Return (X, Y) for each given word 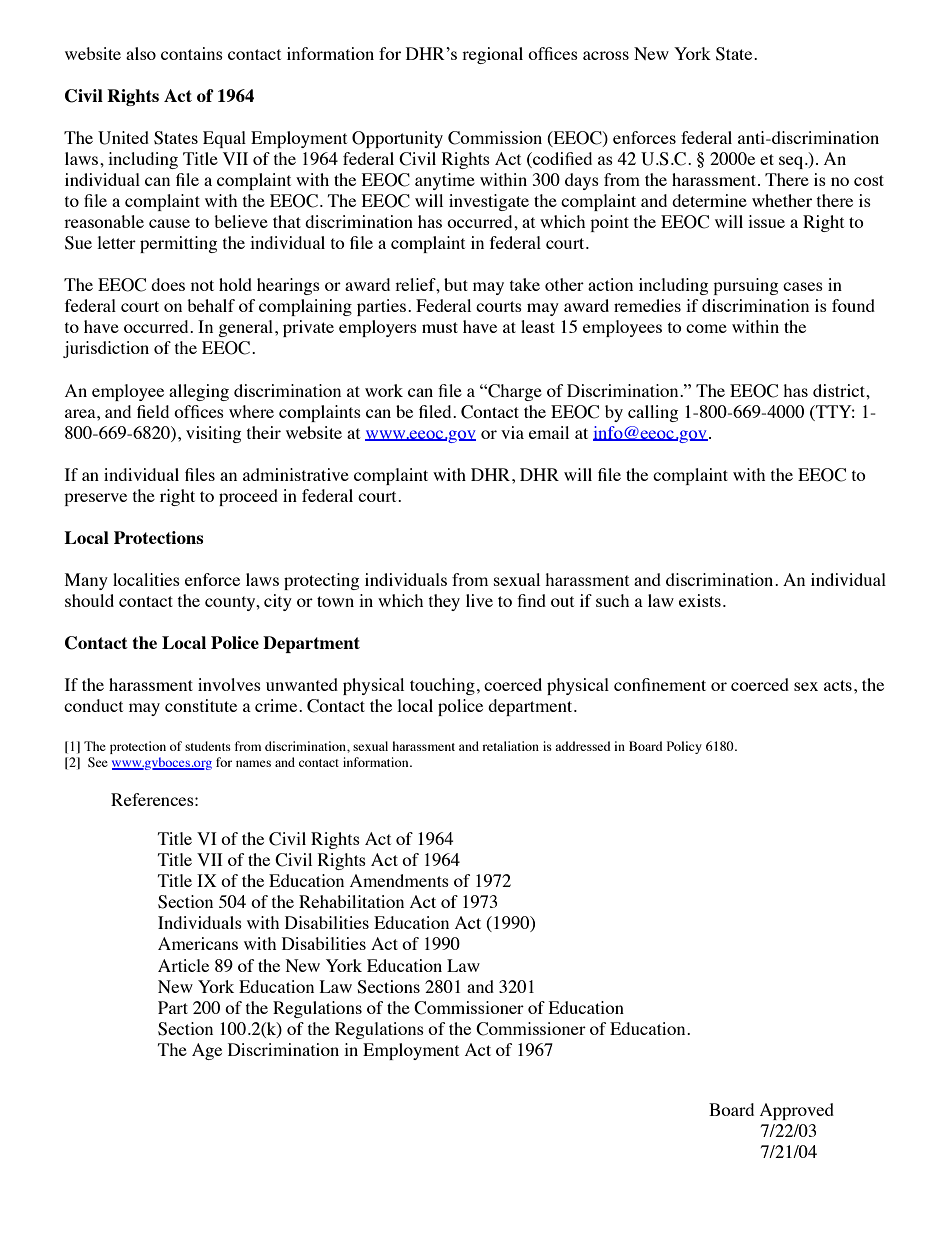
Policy (684, 747)
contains (192, 53)
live (479, 600)
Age (207, 1051)
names (253, 763)
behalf (211, 305)
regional (492, 55)
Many (86, 581)
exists (700, 600)
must (440, 327)
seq (792, 162)
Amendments (399, 880)
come (706, 328)
